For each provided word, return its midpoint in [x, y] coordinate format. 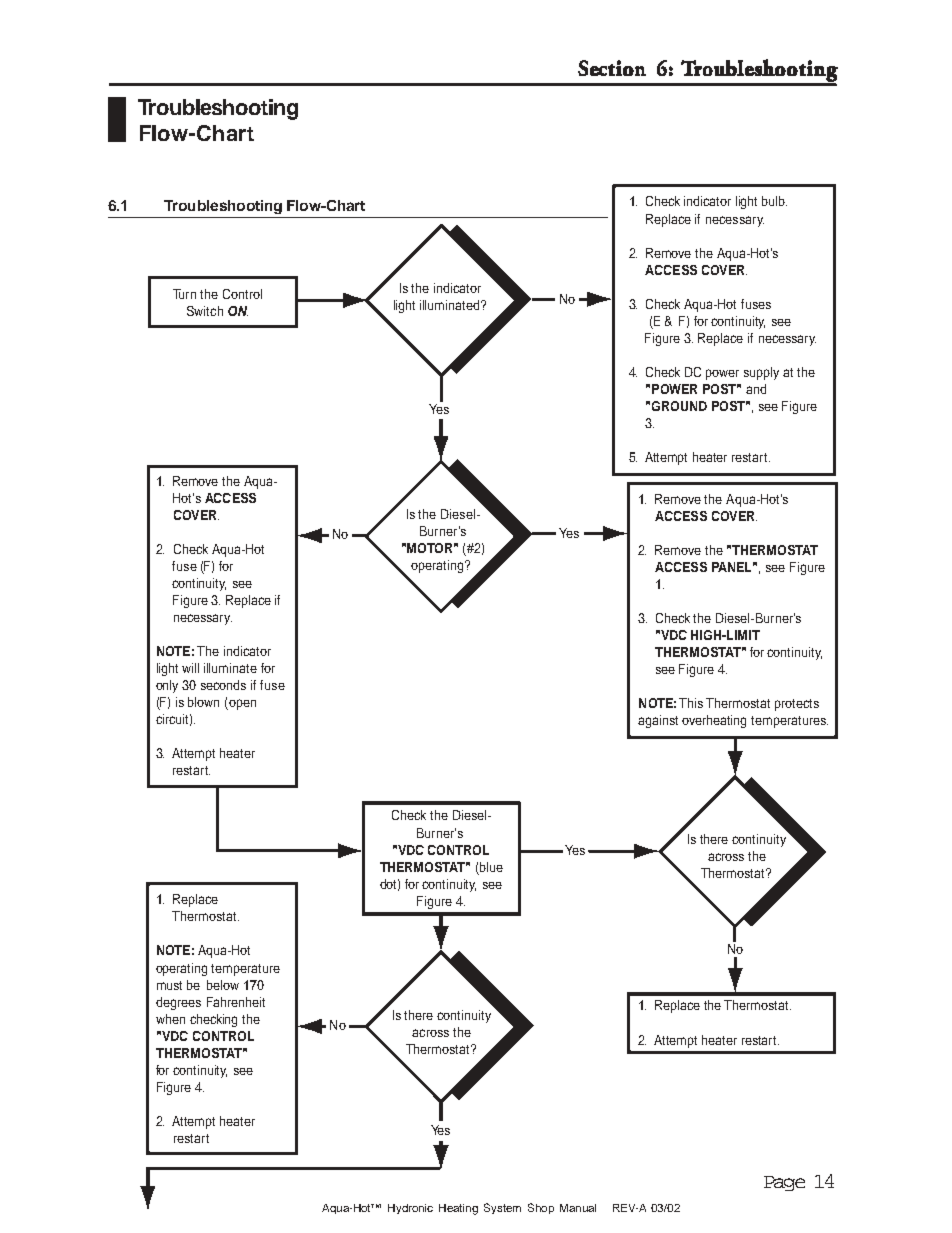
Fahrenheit [236, 1002]
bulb [774, 201]
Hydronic [410, 1209]
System [502, 1208]
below [223, 985]
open [241, 704]
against [658, 721]
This [691, 703]
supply [761, 373]
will [190, 668]
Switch [205, 311]
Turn [184, 294]
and [756, 389]
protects [797, 705]
